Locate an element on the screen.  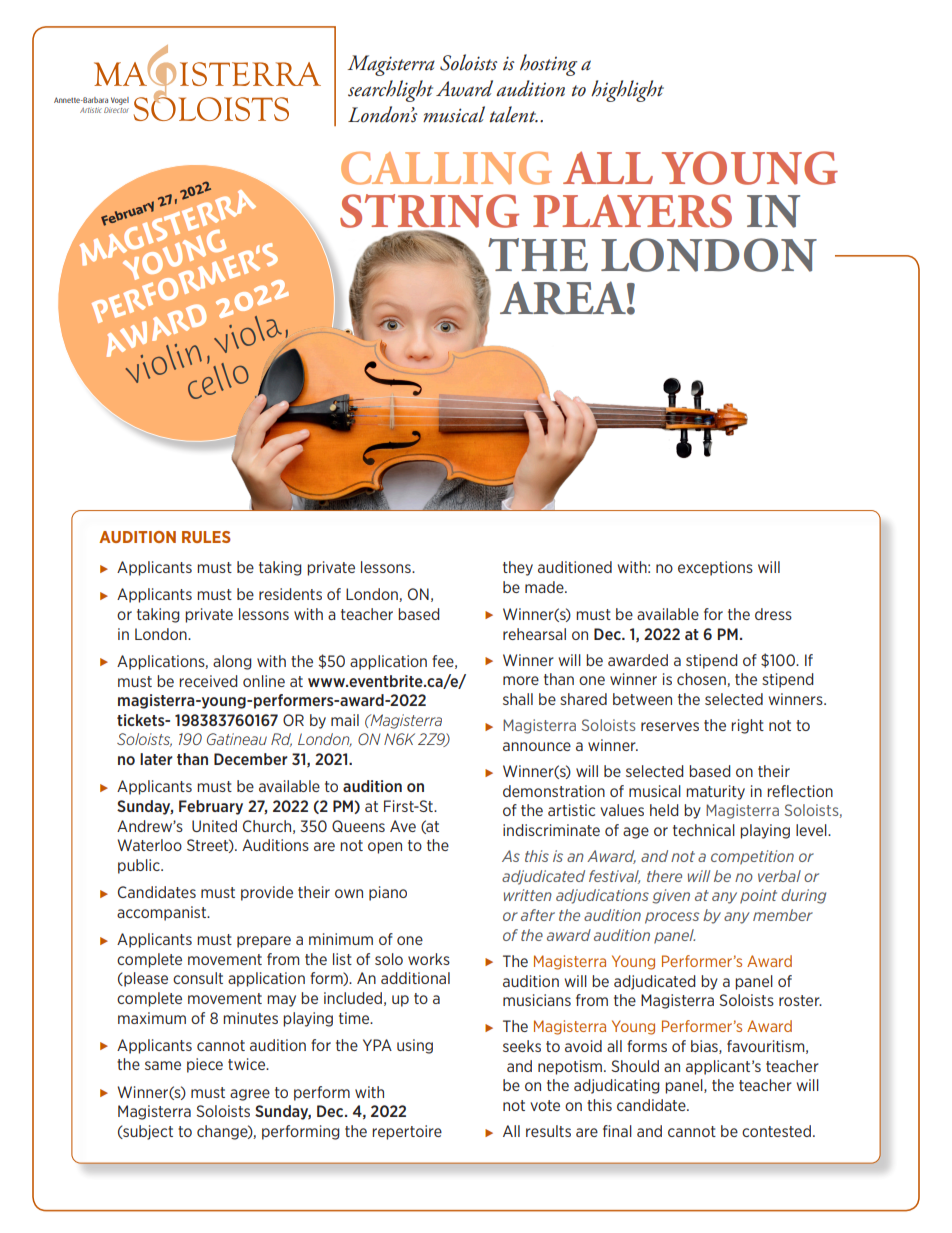
later is located at coordinates (156, 759).
